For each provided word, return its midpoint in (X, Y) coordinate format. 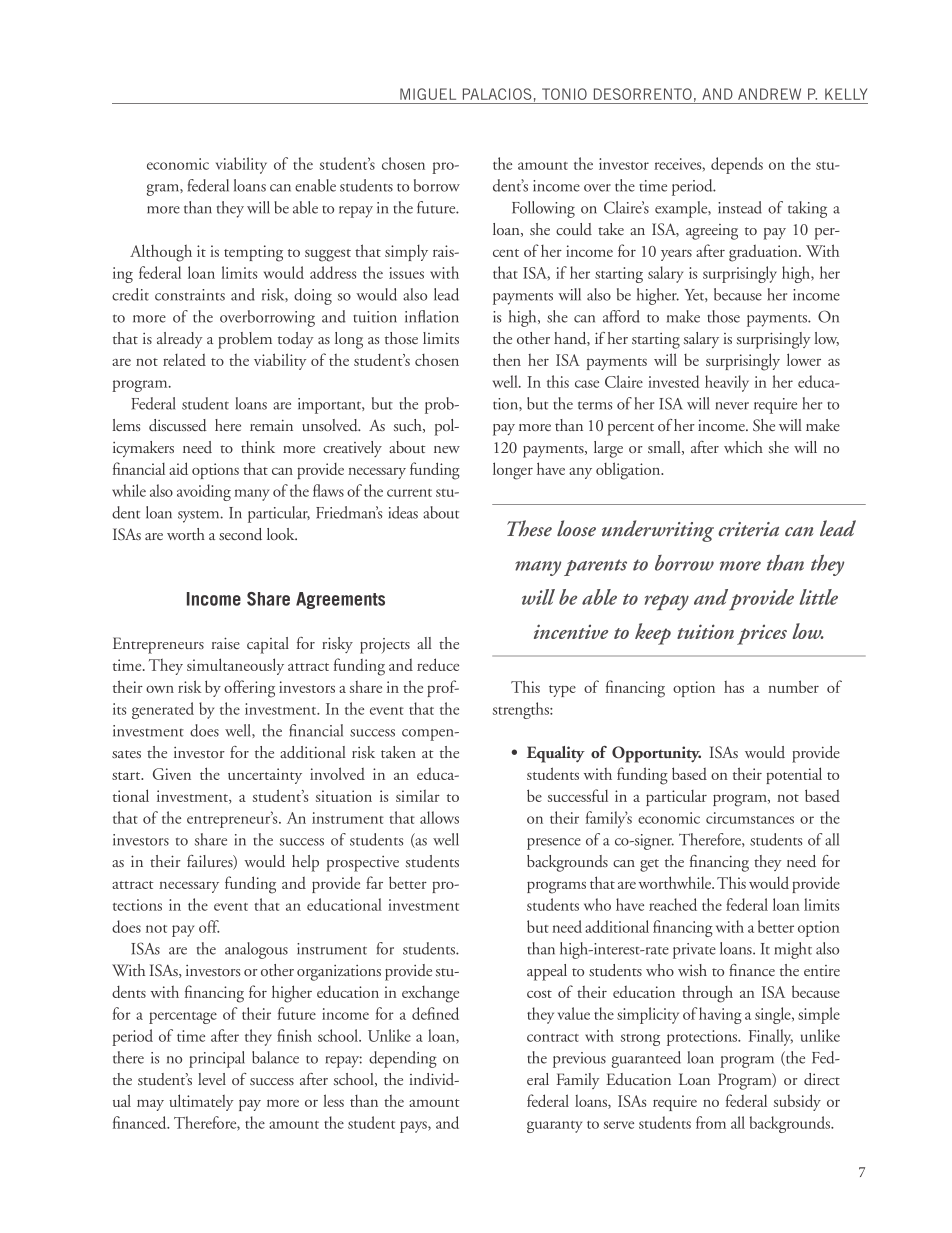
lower (804, 359)
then (507, 359)
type (562, 691)
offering (249, 689)
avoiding (204, 492)
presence (554, 844)
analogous (256, 950)
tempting (253, 253)
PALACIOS (497, 94)
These (529, 528)
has (734, 687)
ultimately (201, 1102)
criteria (748, 529)
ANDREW (769, 94)
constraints (190, 295)
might (793, 950)
